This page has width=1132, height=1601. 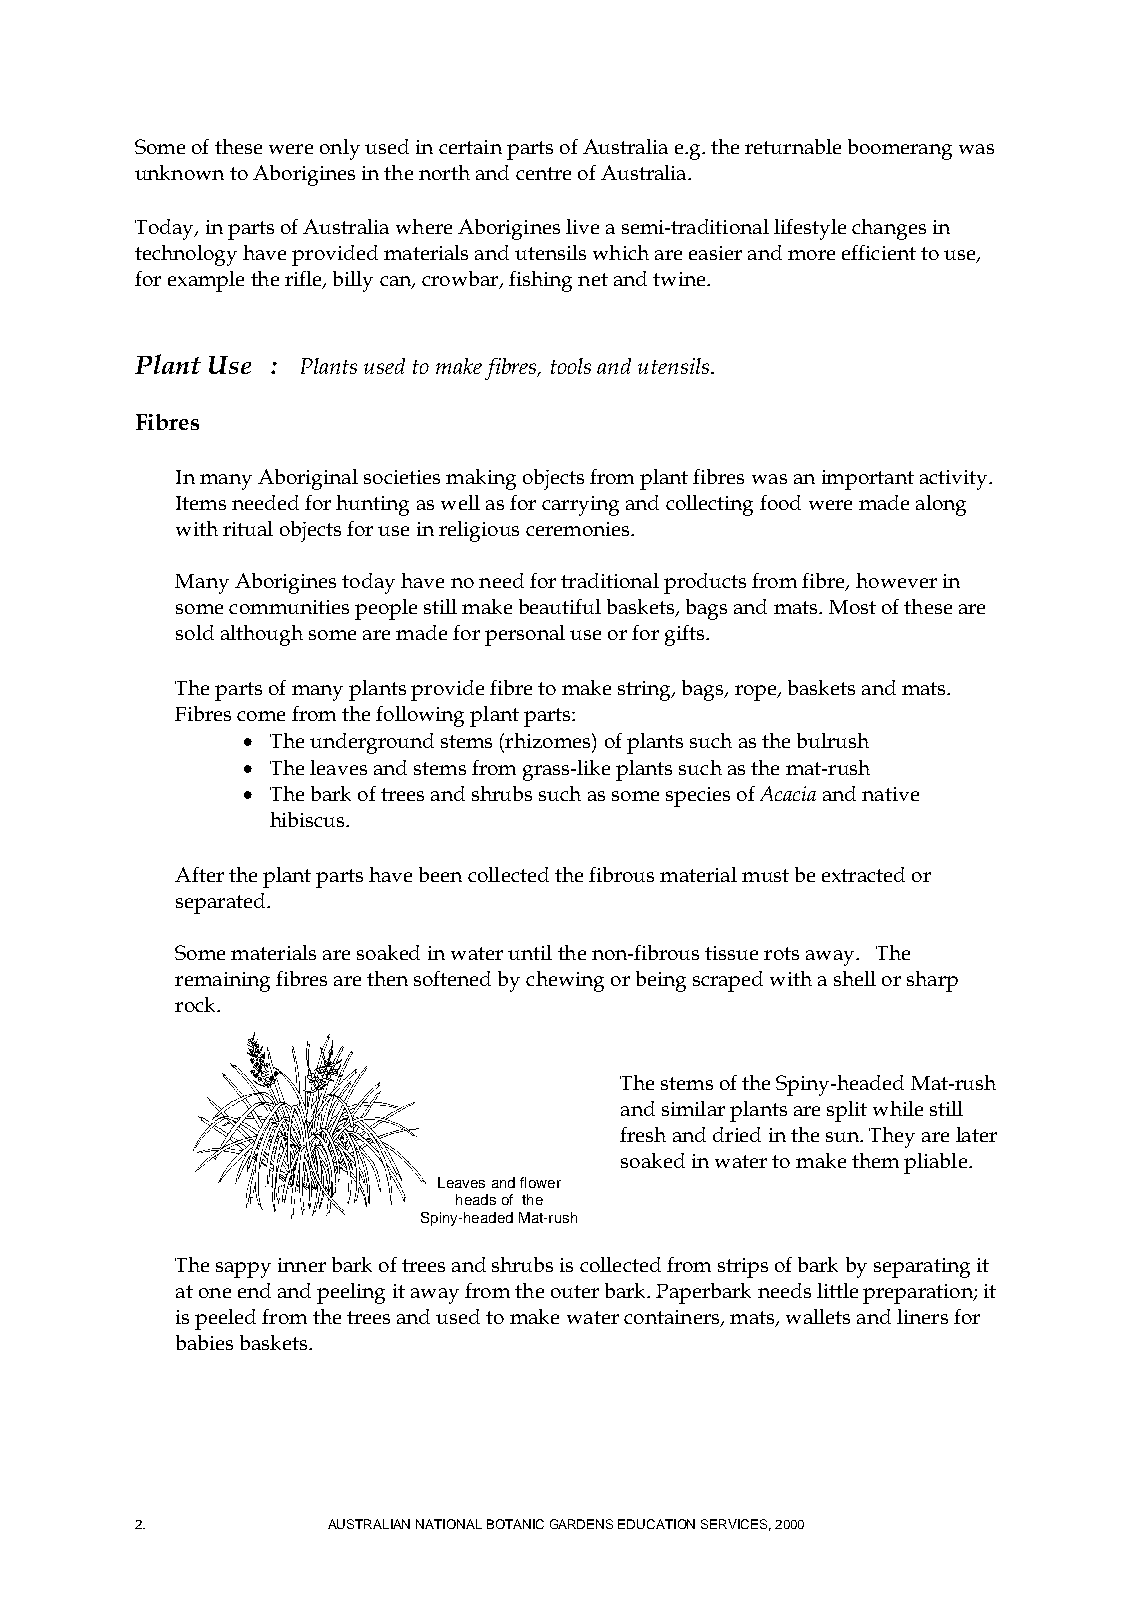 I want to click on GARDENS, so click(x=581, y=1524).
